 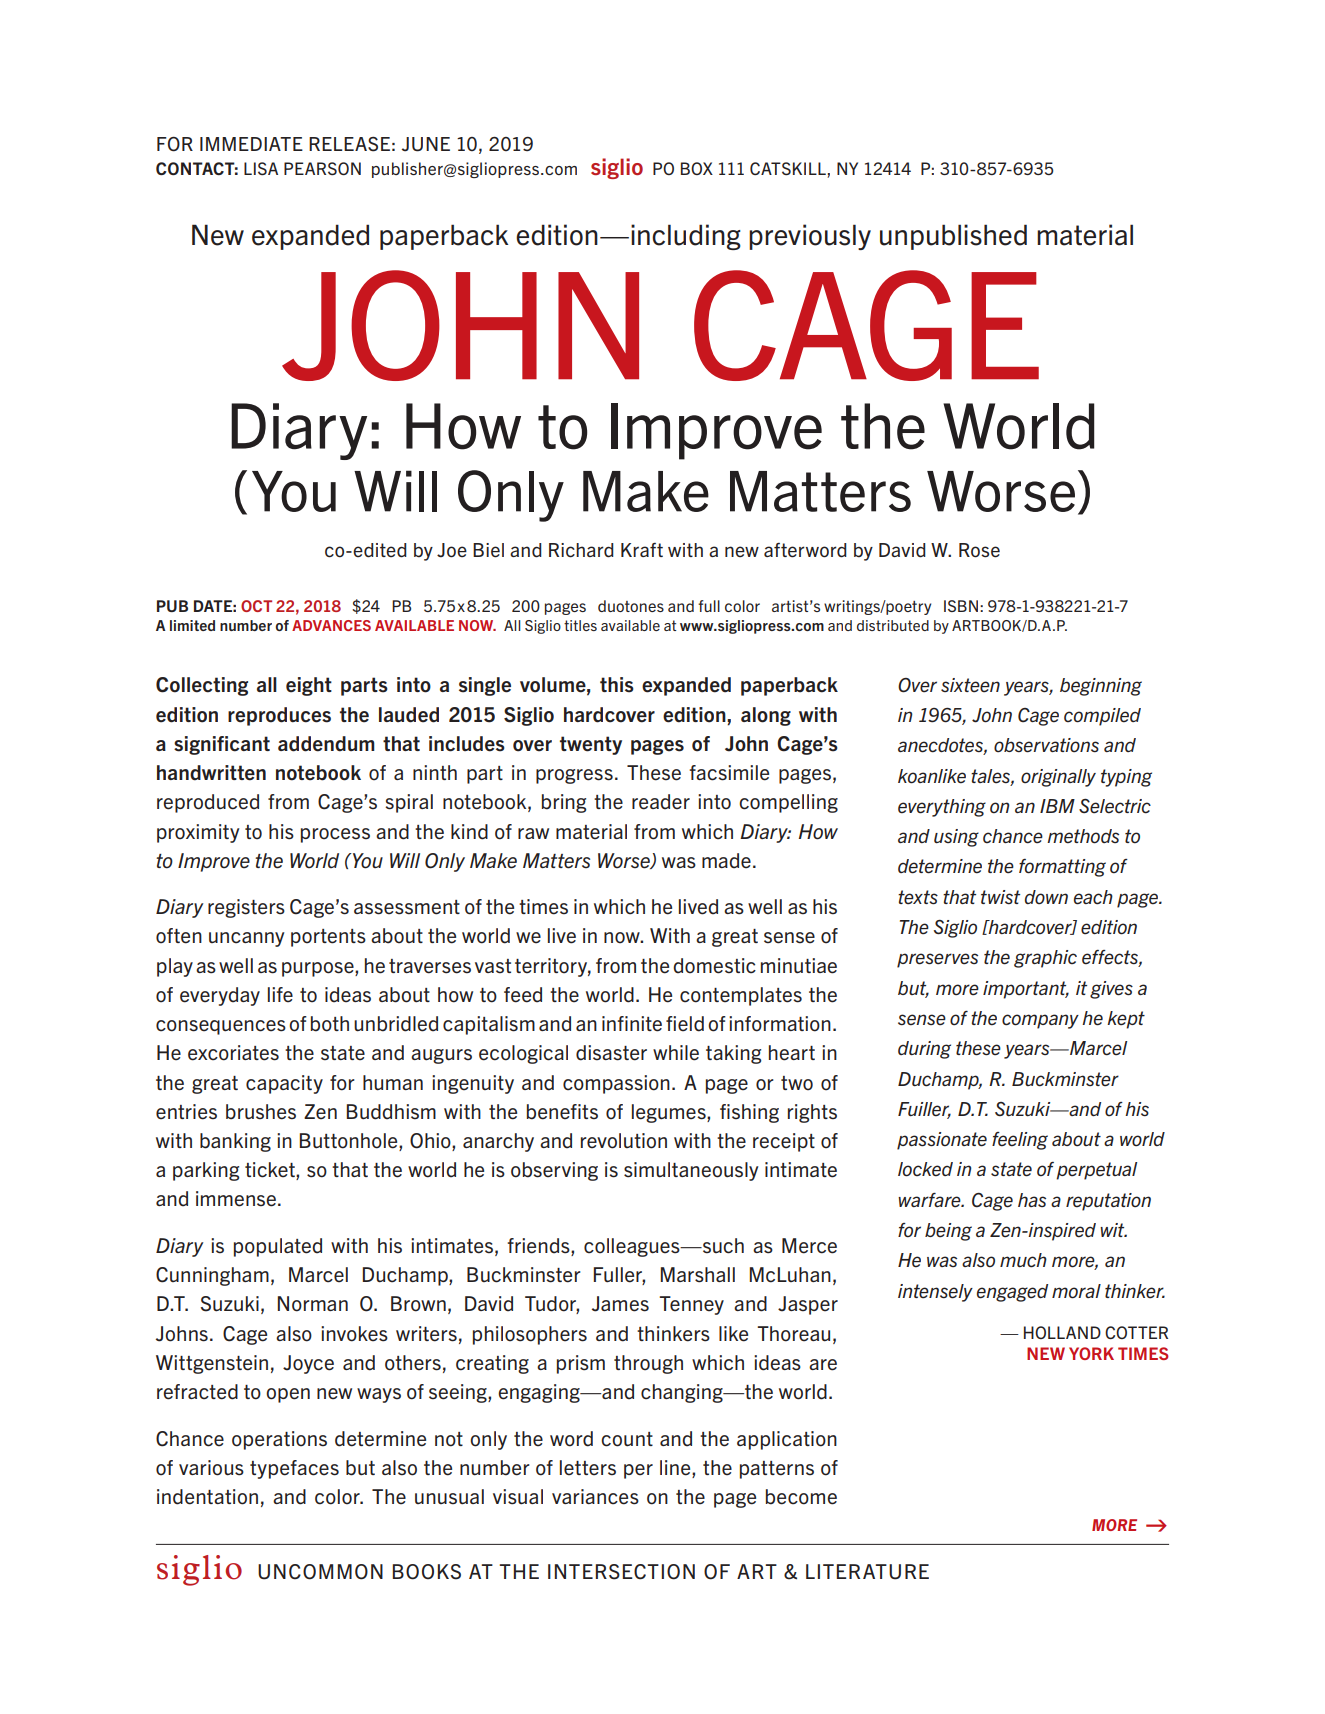 What do you see at coordinates (953, 237) in the screenshot?
I see `unpublished` at bounding box center [953, 237].
